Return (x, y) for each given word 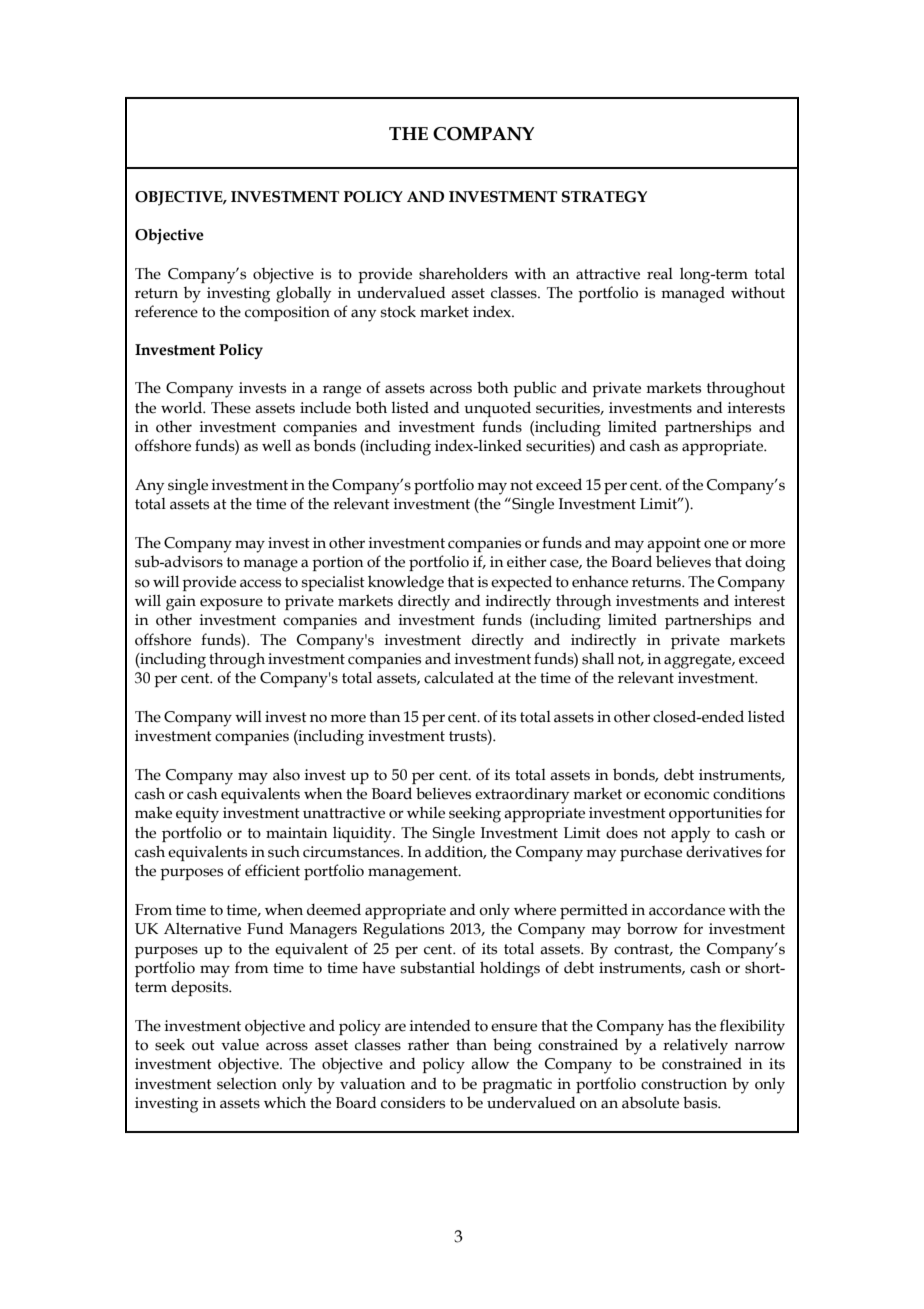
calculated (459, 677)
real (660, 274)
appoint (674, 544)
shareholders (463, 273)
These (231, 408)
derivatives (724, 851)
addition (455, 852)
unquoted (497, 409)
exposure (231, 604)
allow (490, 1063)
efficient (272, 870)
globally (303, 294)
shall (598, 658)
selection (247, 1083)
